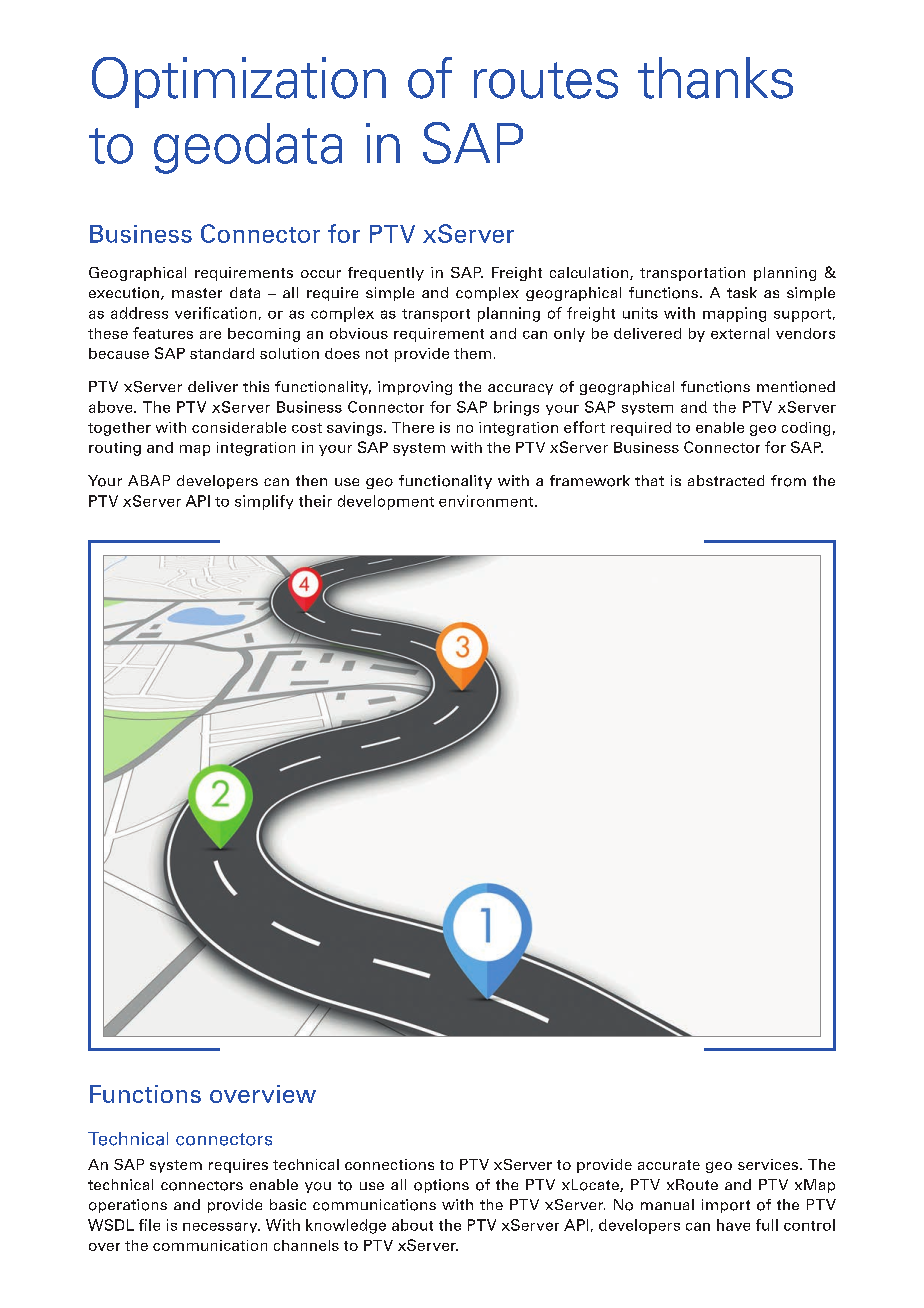 This screenshot has height=1308, width=924. Describe the element at coordinates (486, 501) in the screenshot. I see `environment` at that location.
